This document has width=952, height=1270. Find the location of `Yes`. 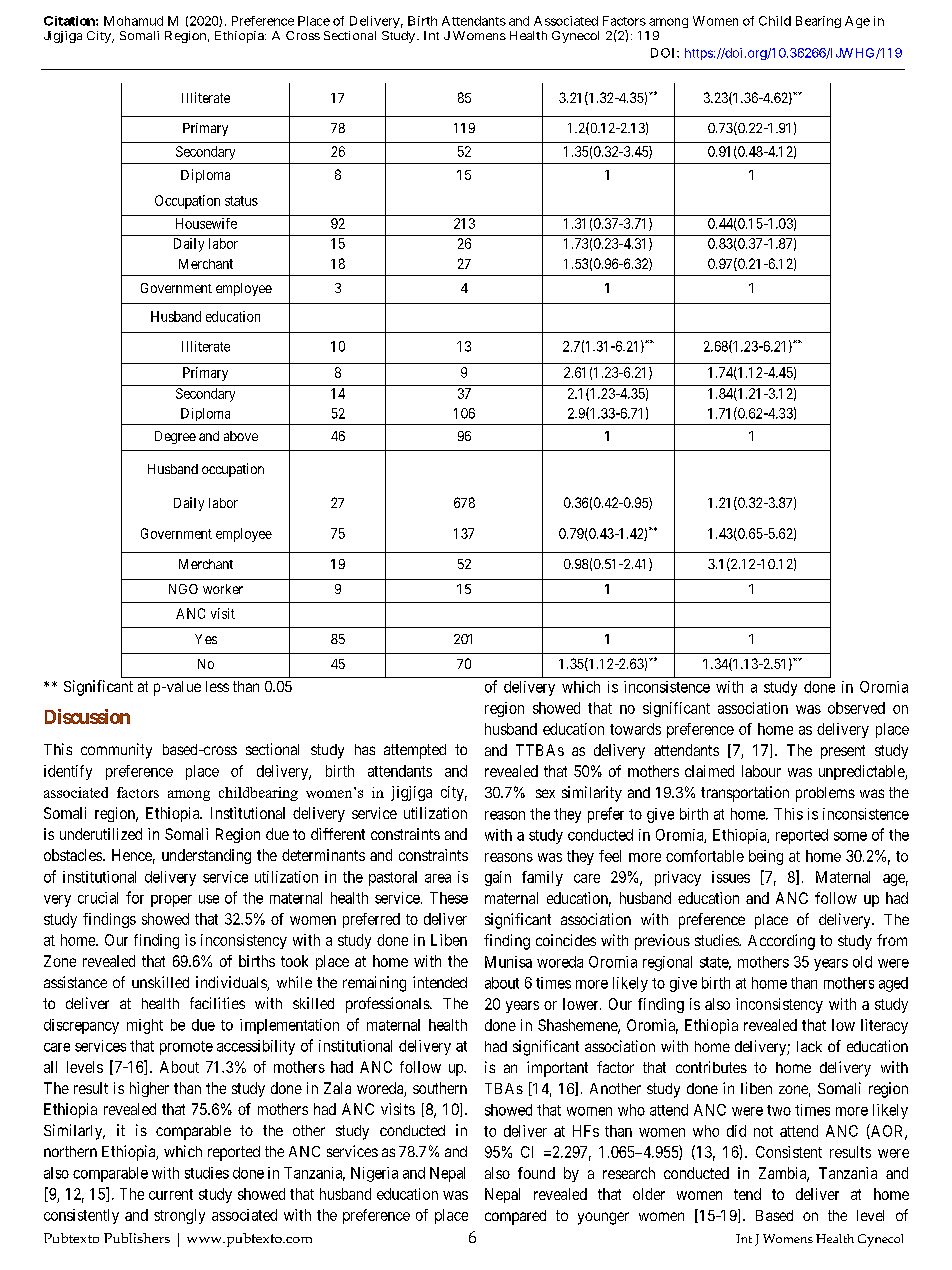

Yes is located at coordinates (206, 639).
